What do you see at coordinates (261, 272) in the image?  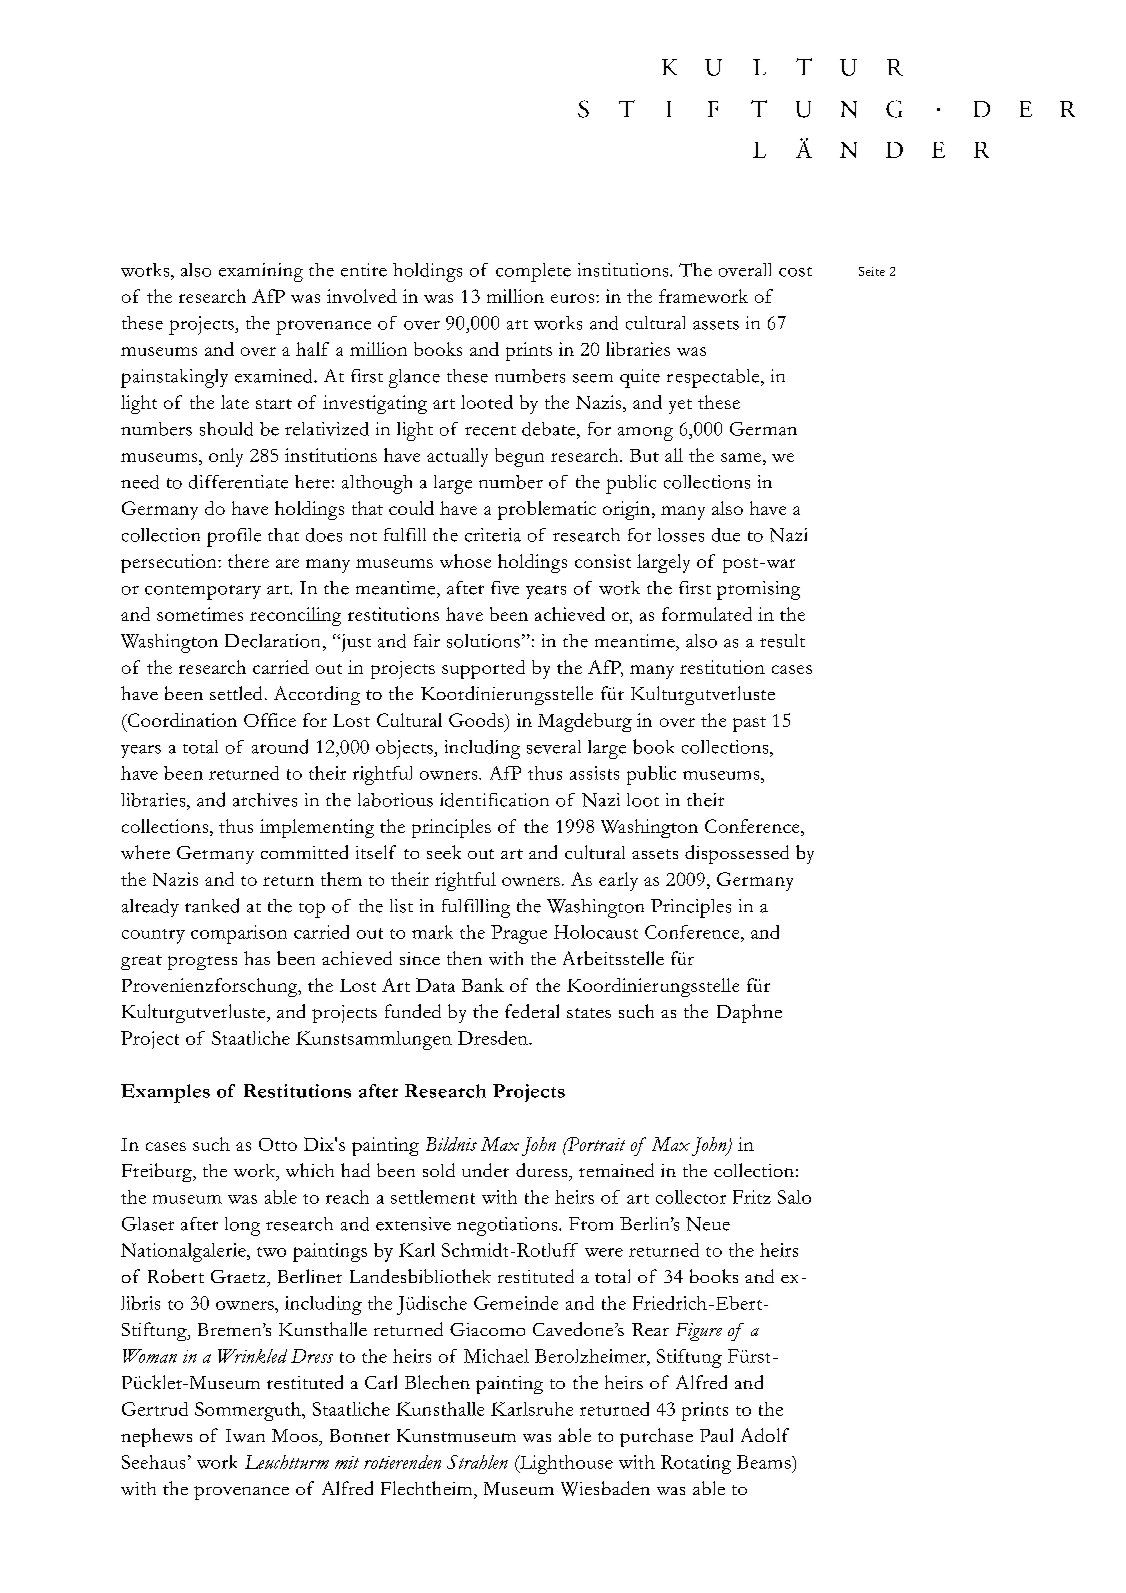 I see `examining` at bounding box center [261, 272].
